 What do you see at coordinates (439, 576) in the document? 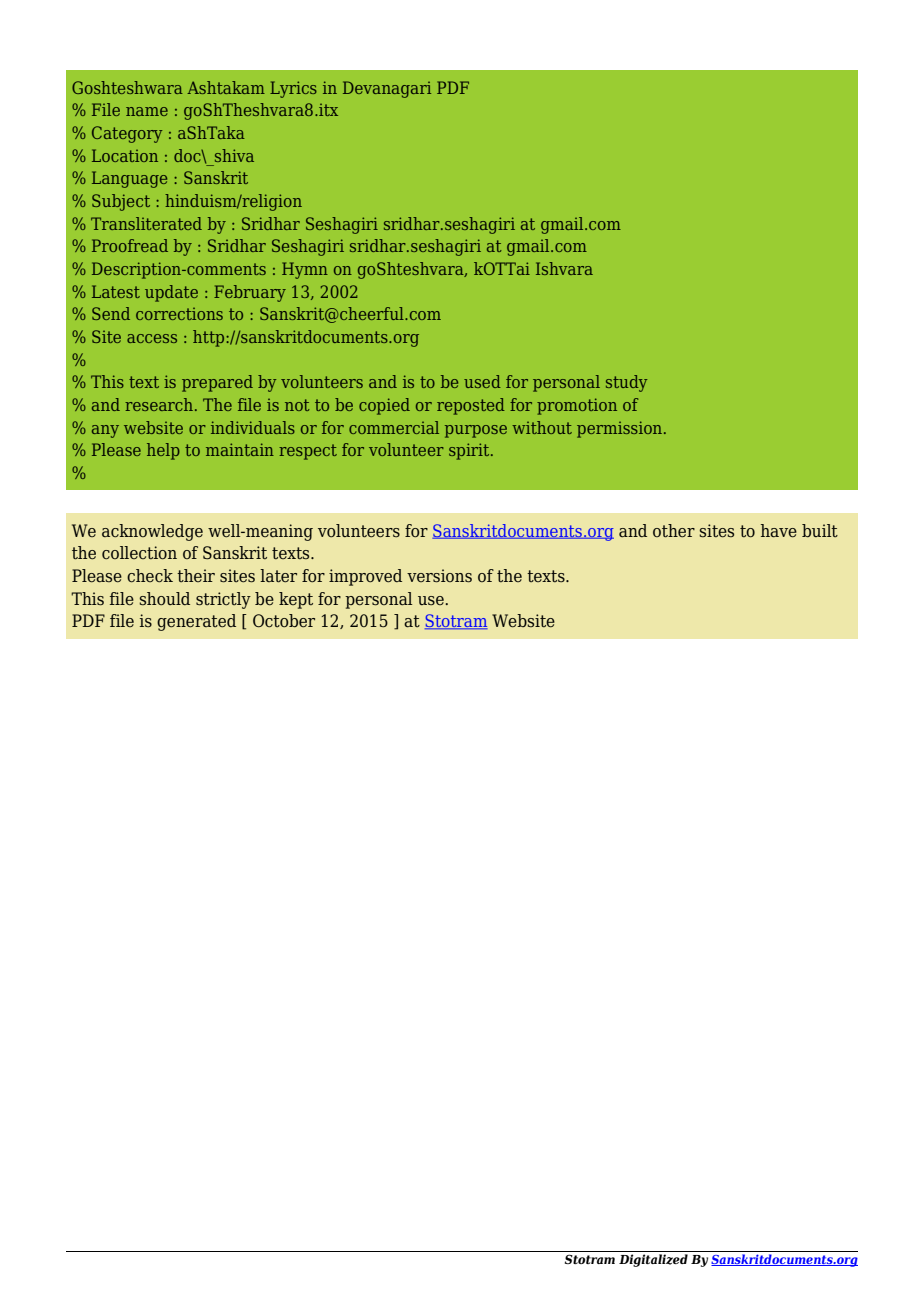
I see `versions` at bounding box center [439, 576].
